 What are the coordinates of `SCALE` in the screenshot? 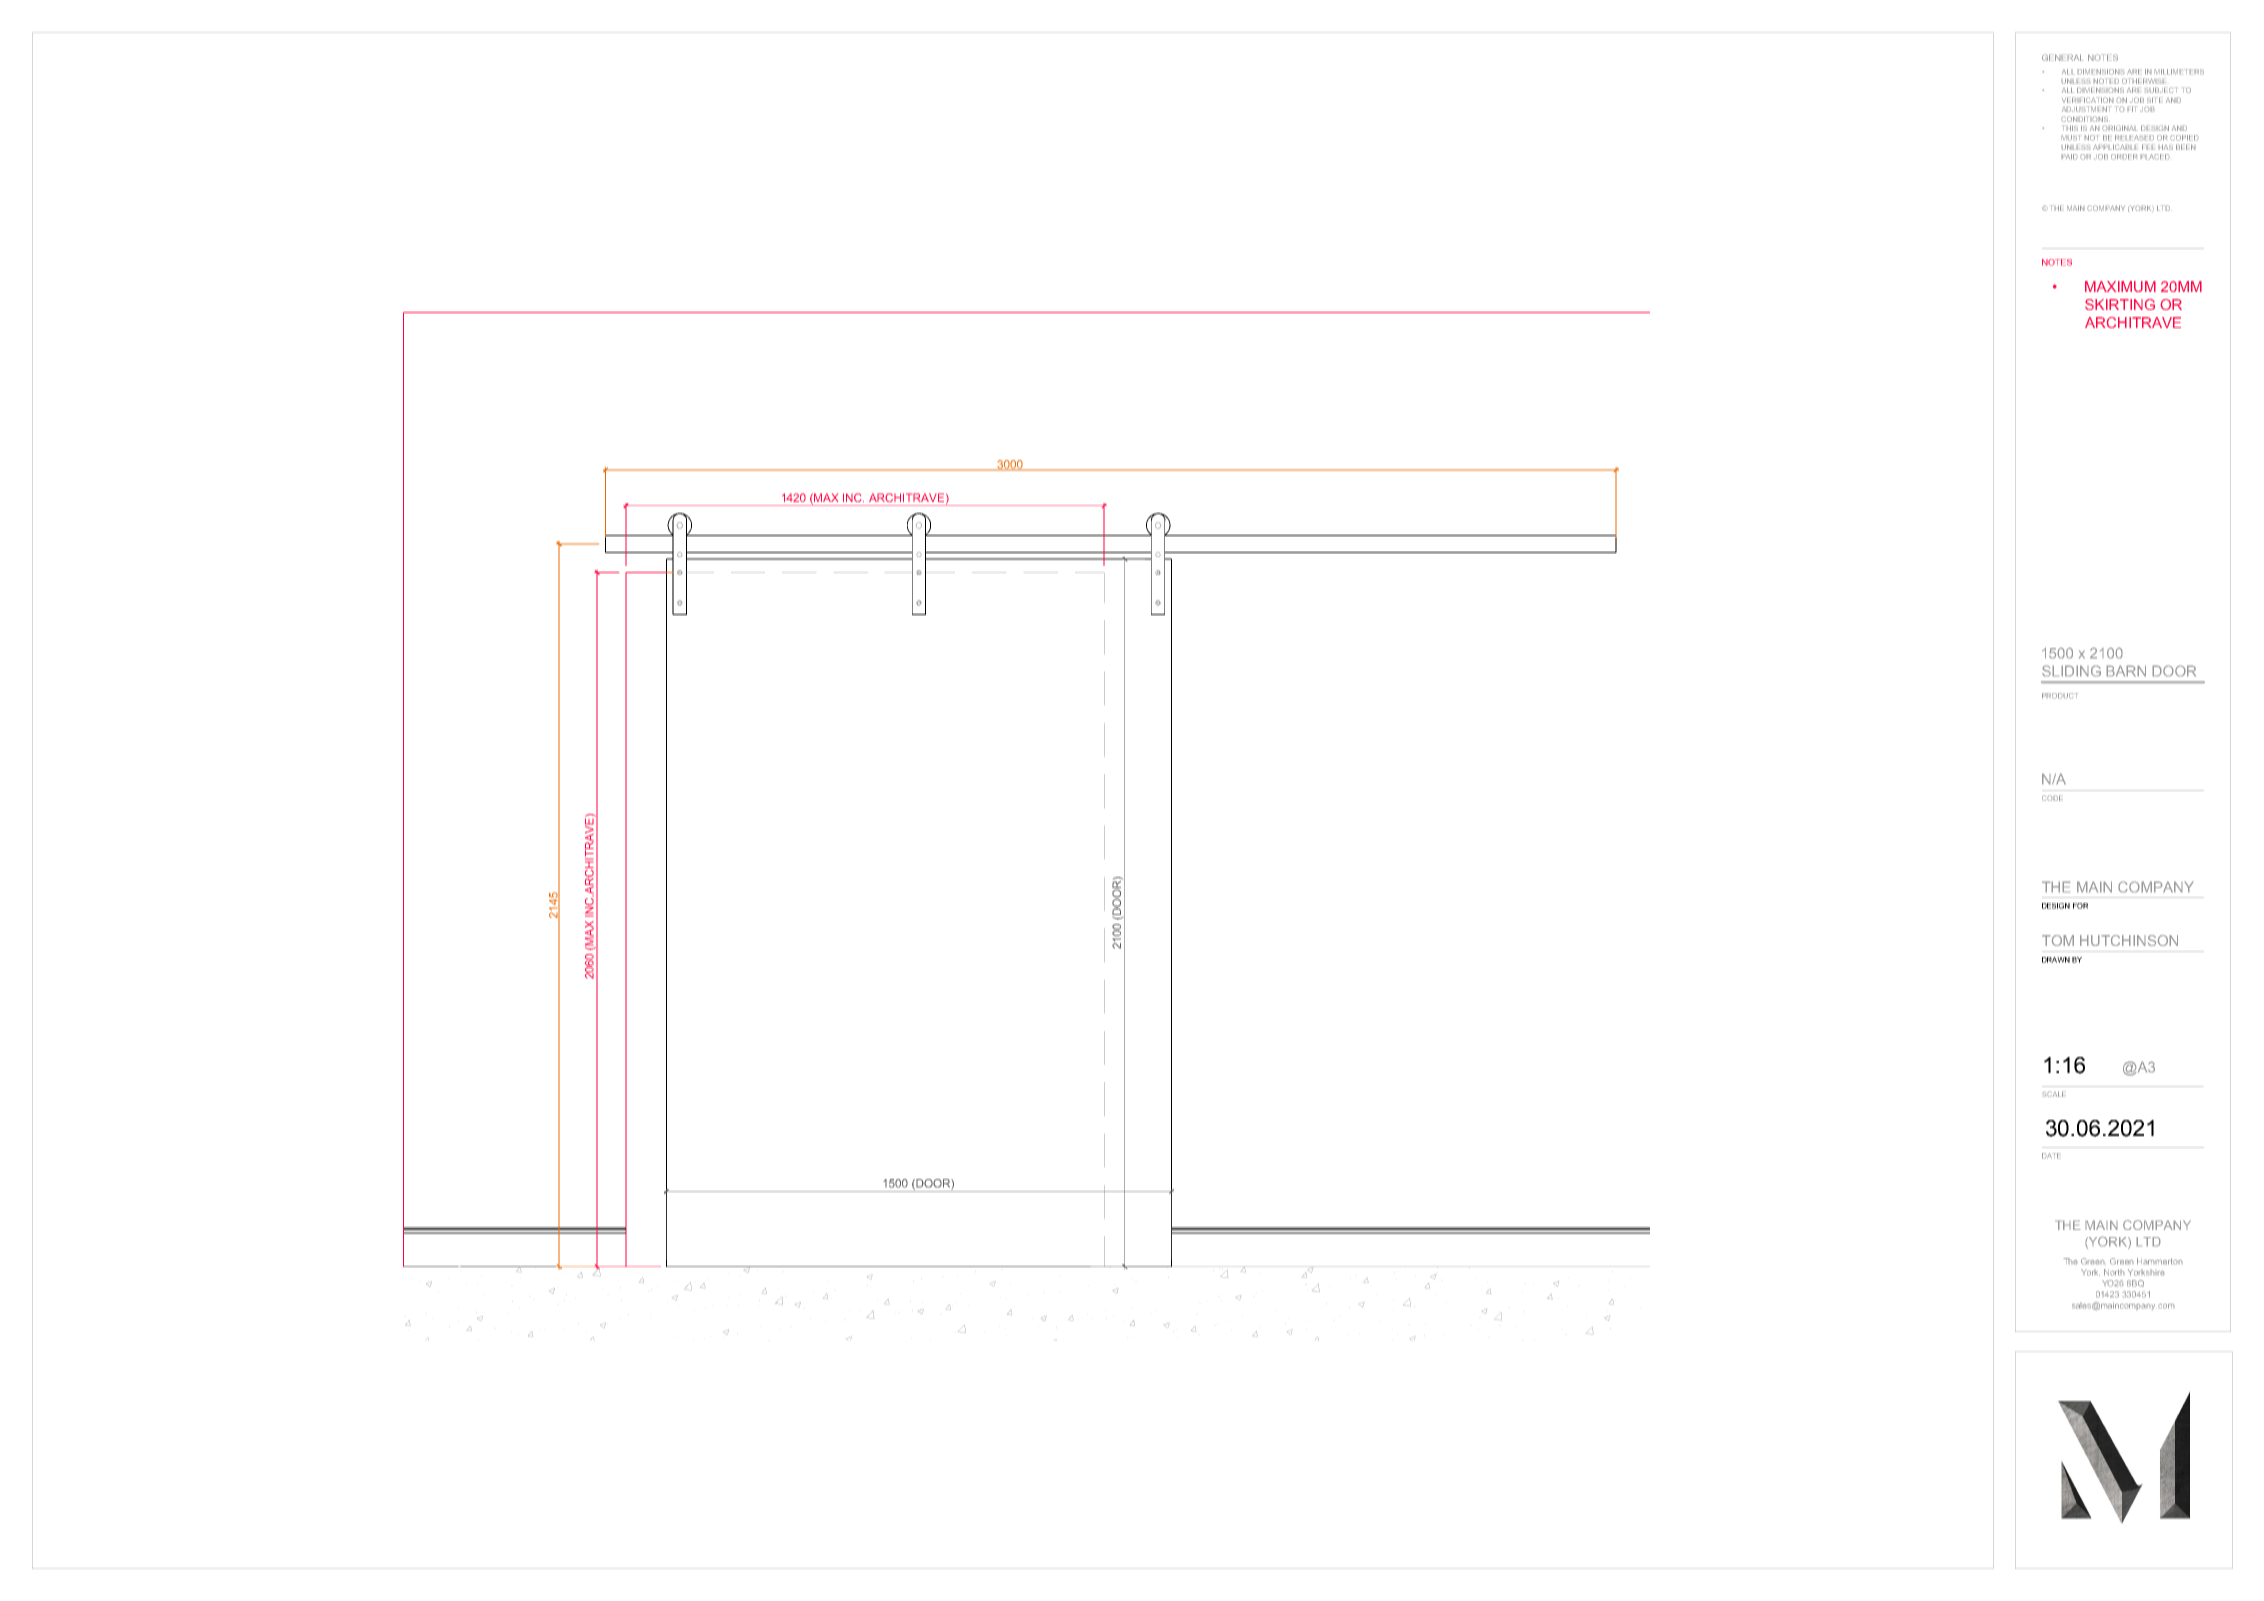 It's located at (2054, 1094).
